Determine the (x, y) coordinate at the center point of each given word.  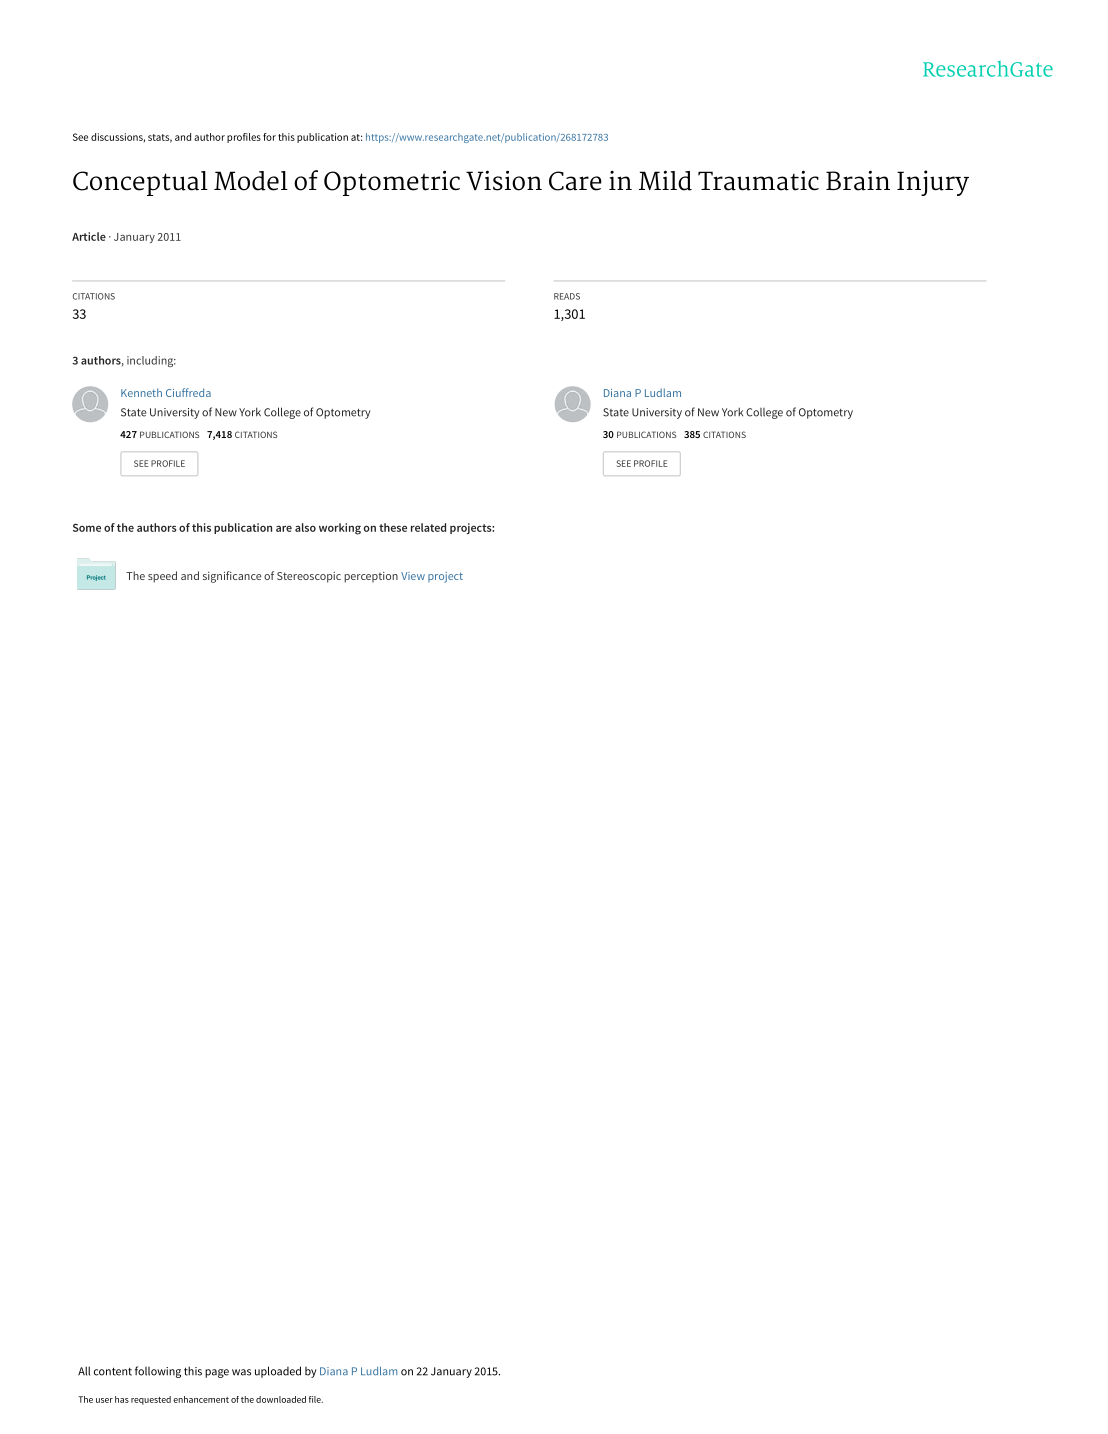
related (428, 527)
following (158, 1372)
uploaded (278, 1372)
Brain (858, 180)
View (413, 576)
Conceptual (140, 183)
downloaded (281, 1399)
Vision (504, 180)
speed (162, 577)
